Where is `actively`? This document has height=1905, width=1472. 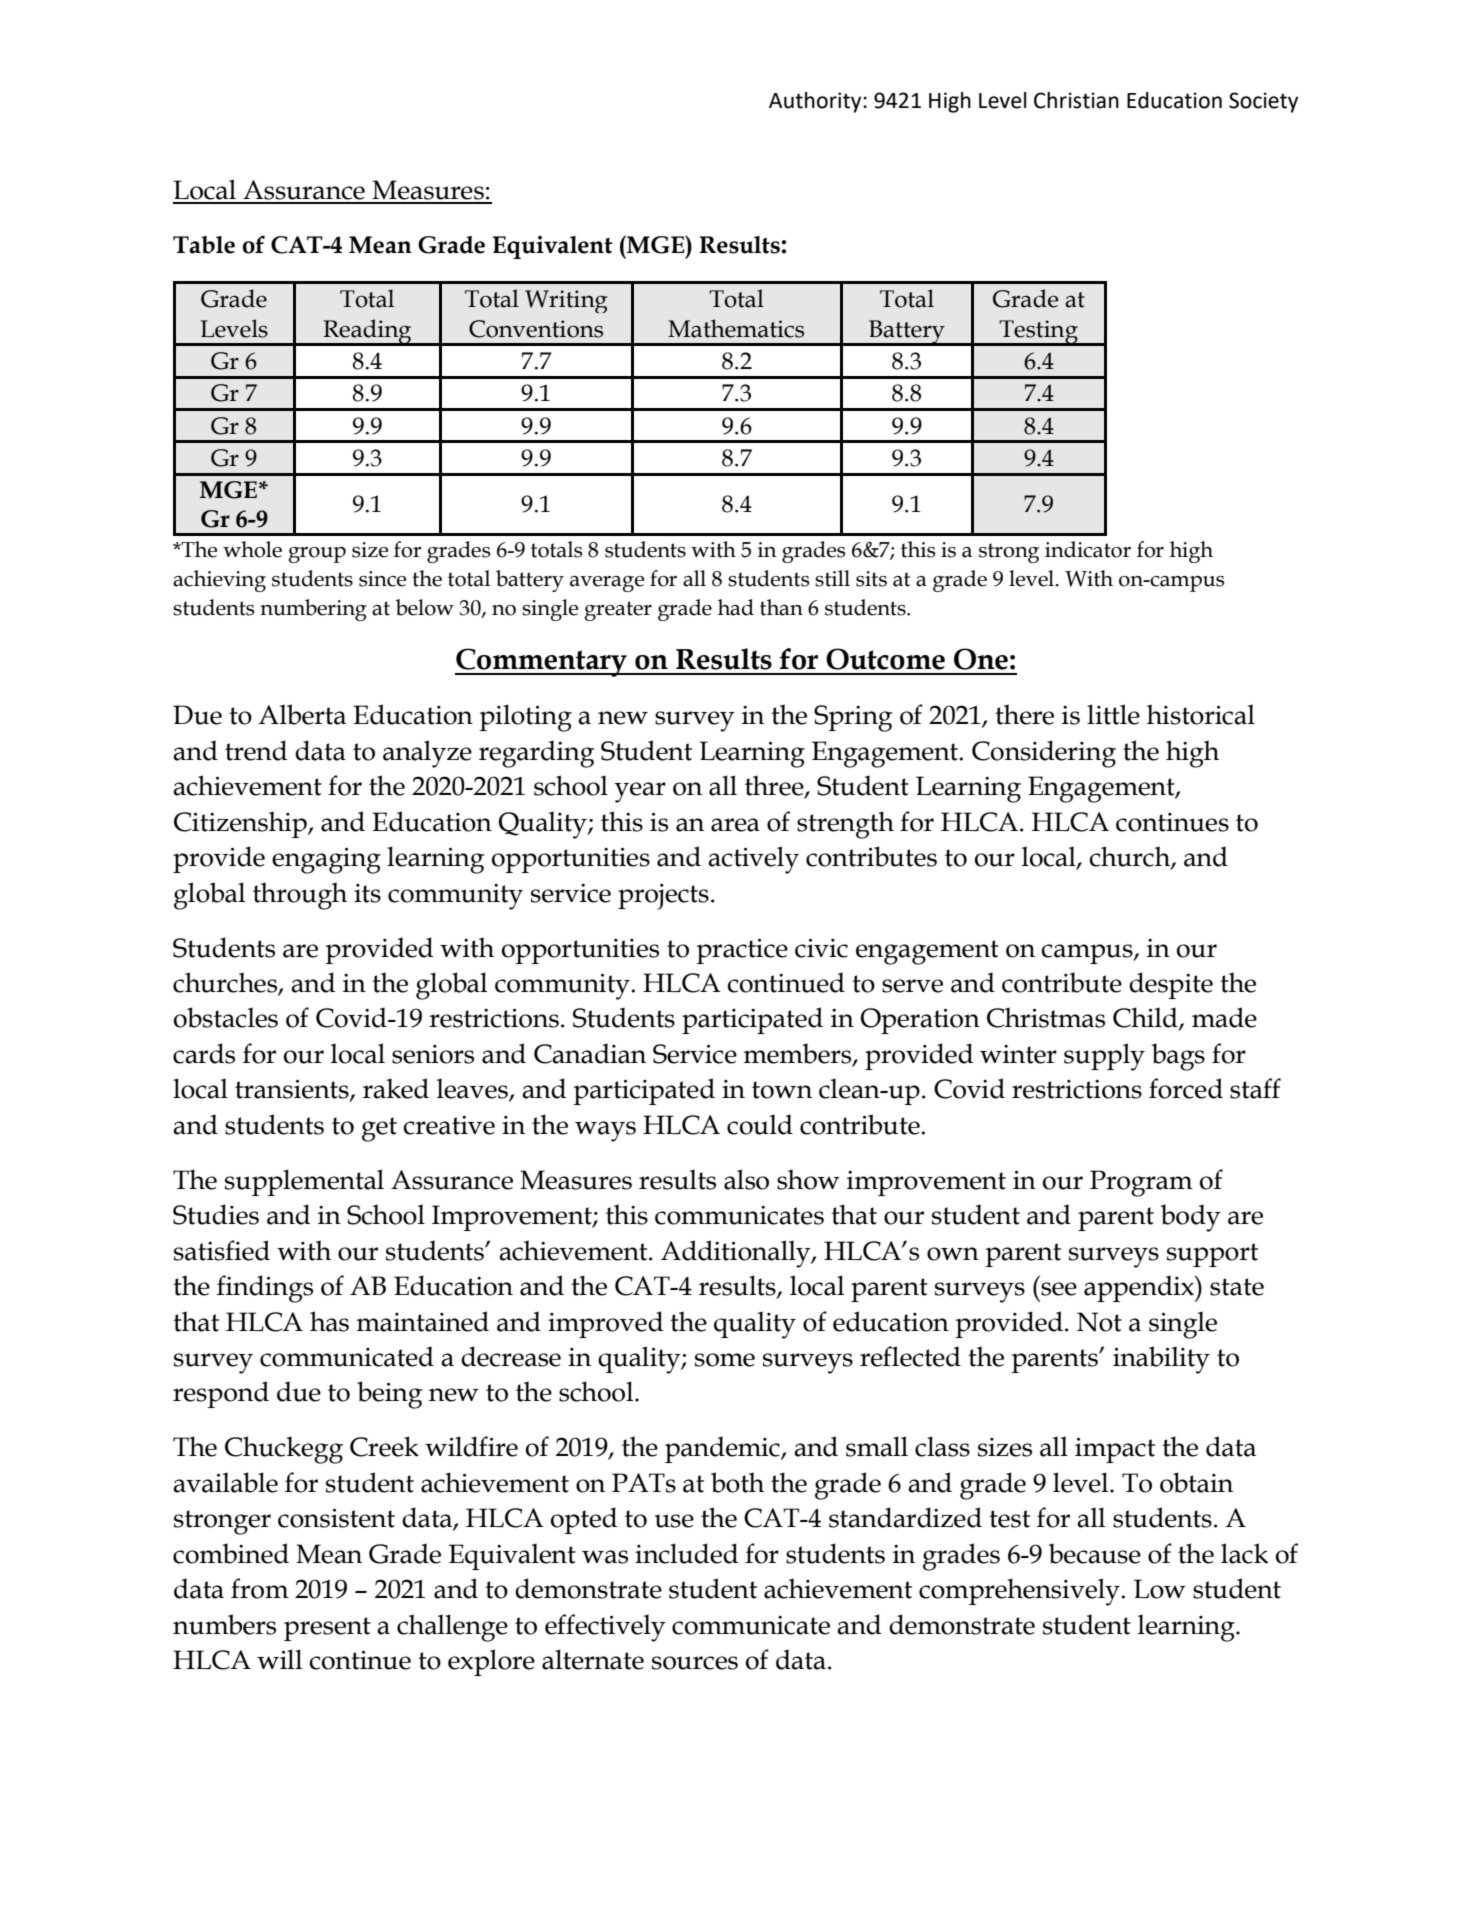
actively is located at coordinates (753, 860).
